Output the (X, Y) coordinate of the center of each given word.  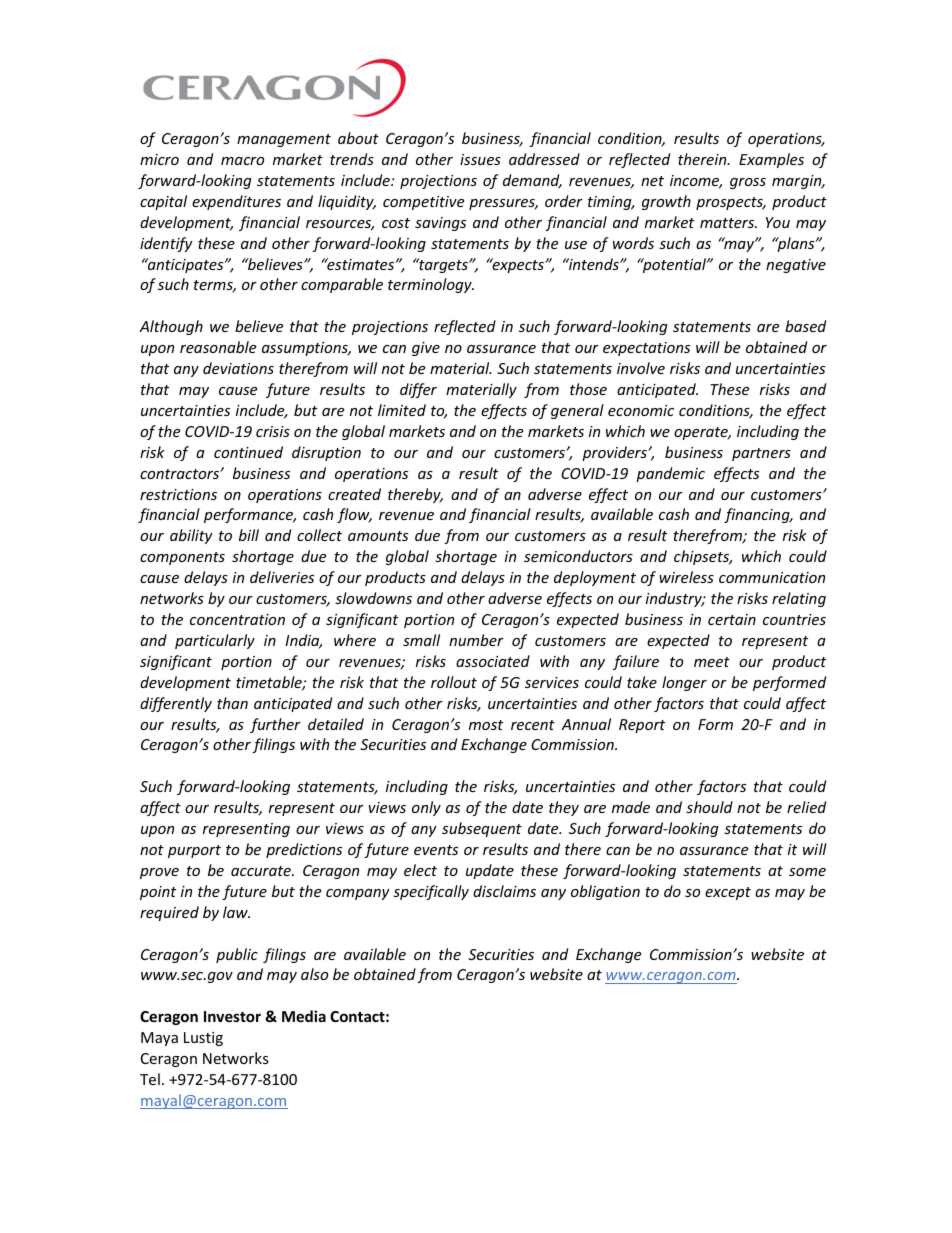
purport (194, 851)
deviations (238, 368)
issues (480, 159)
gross (748, 183)
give (426, 349)
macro (242, 161)
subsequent (482, 829)
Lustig (203, 1039)
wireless (686, 577)
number (476, 640)
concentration (237, 619)
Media (304, 1016)
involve (641, 368)
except (728, 893)
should (709, 807)
